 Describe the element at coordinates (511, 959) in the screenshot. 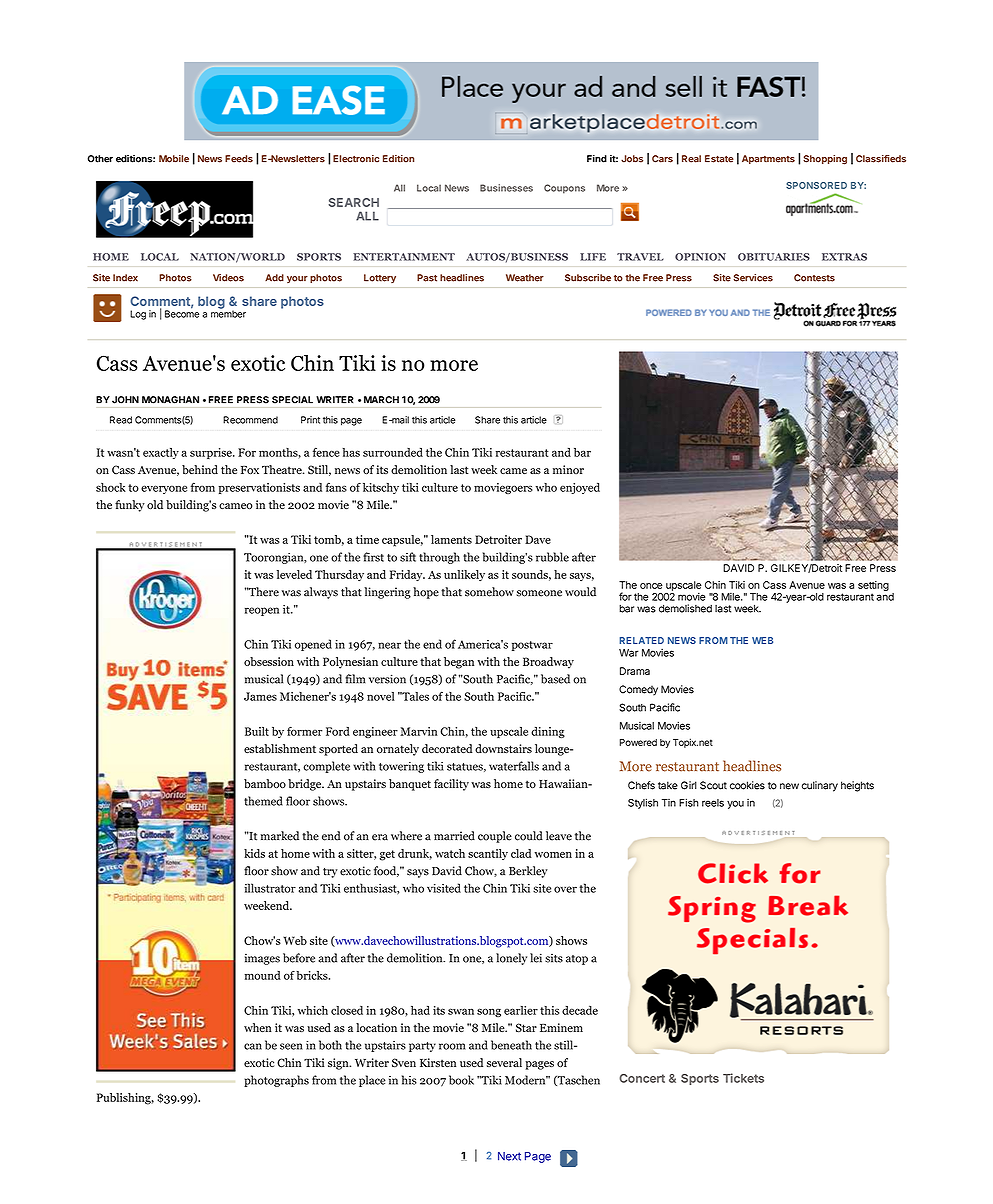

I see `lonely` at that location.
